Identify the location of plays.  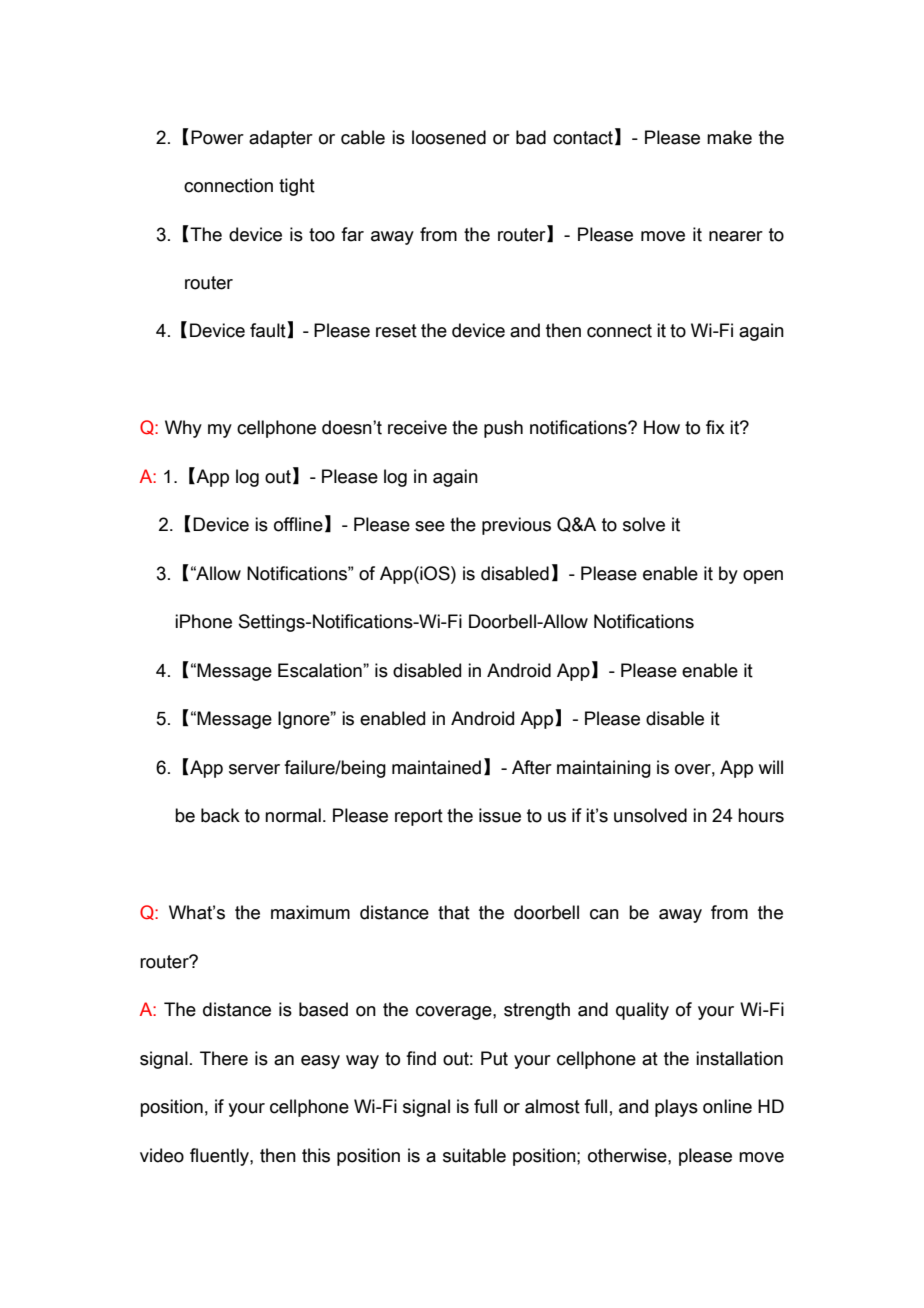
(676, 1108).
